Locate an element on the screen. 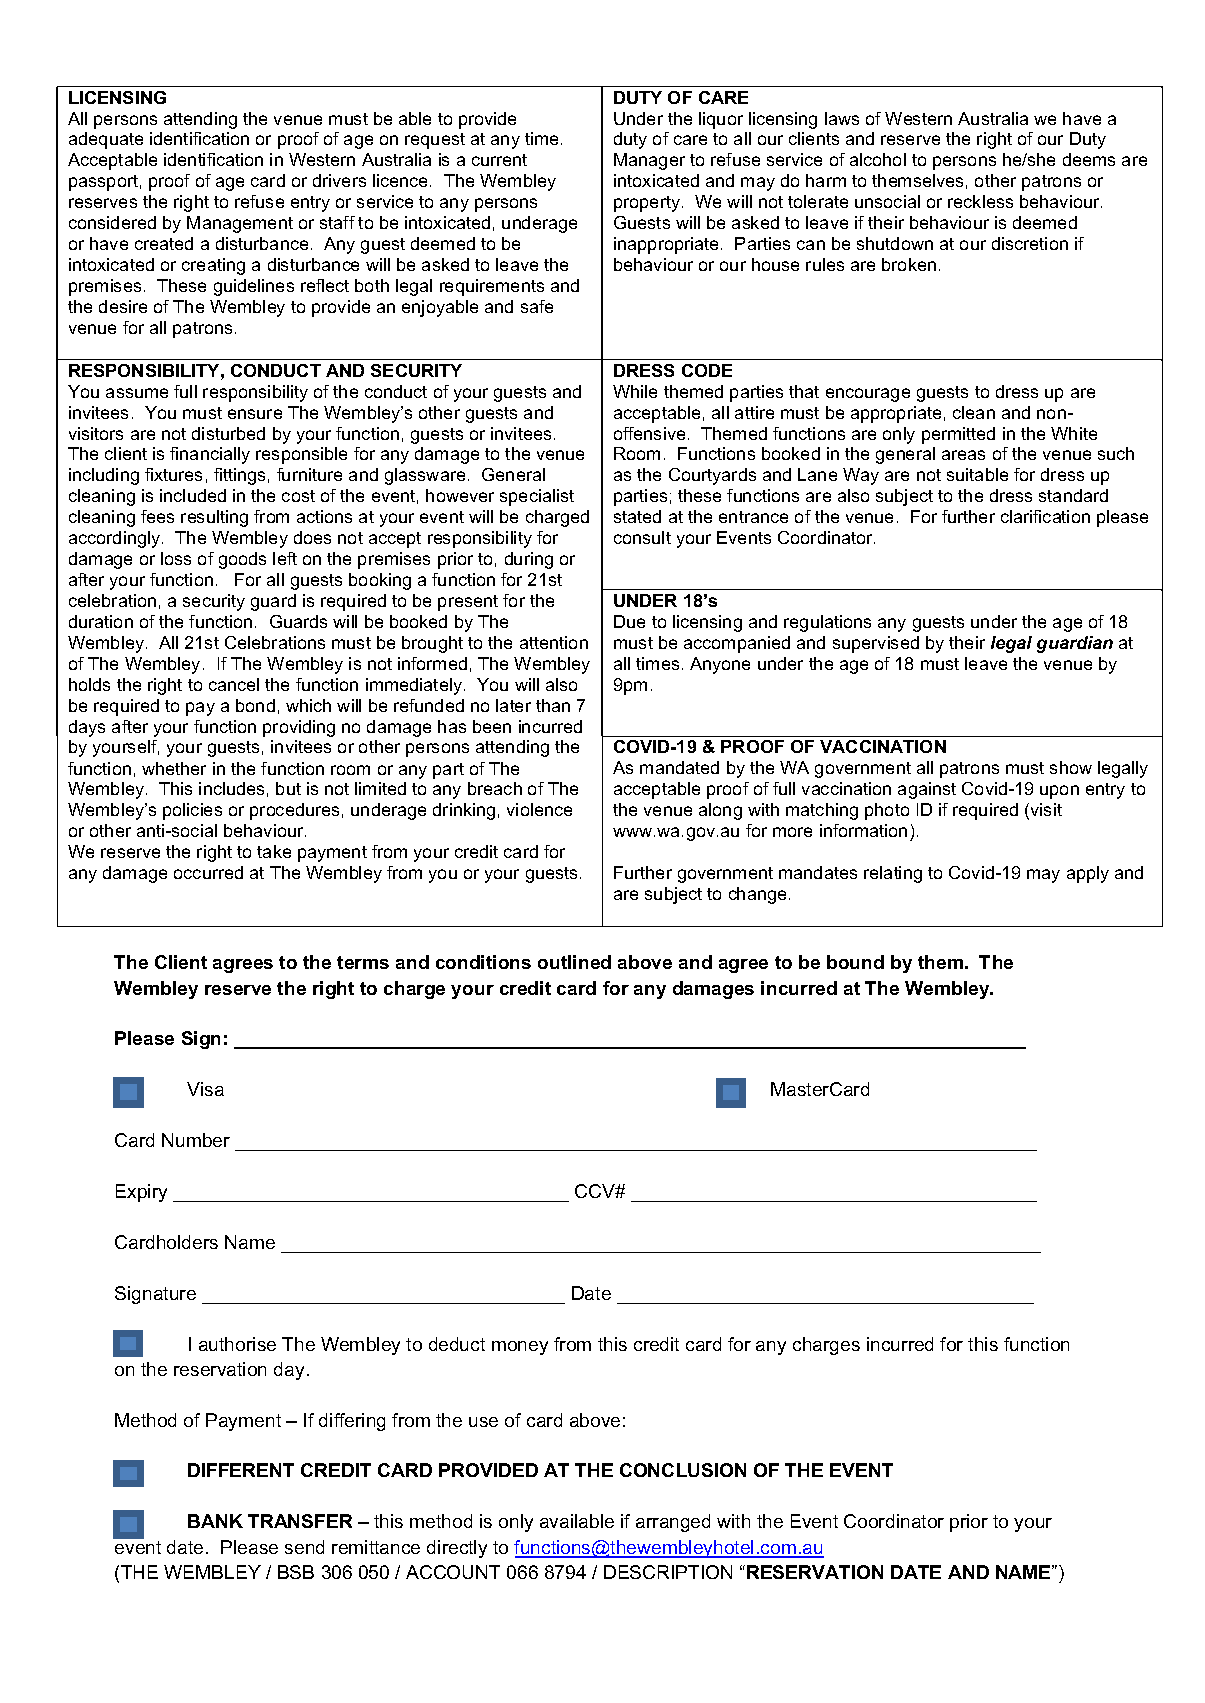 The image size is (1205, 1703). upon is located at coordinates (1059, 792).
